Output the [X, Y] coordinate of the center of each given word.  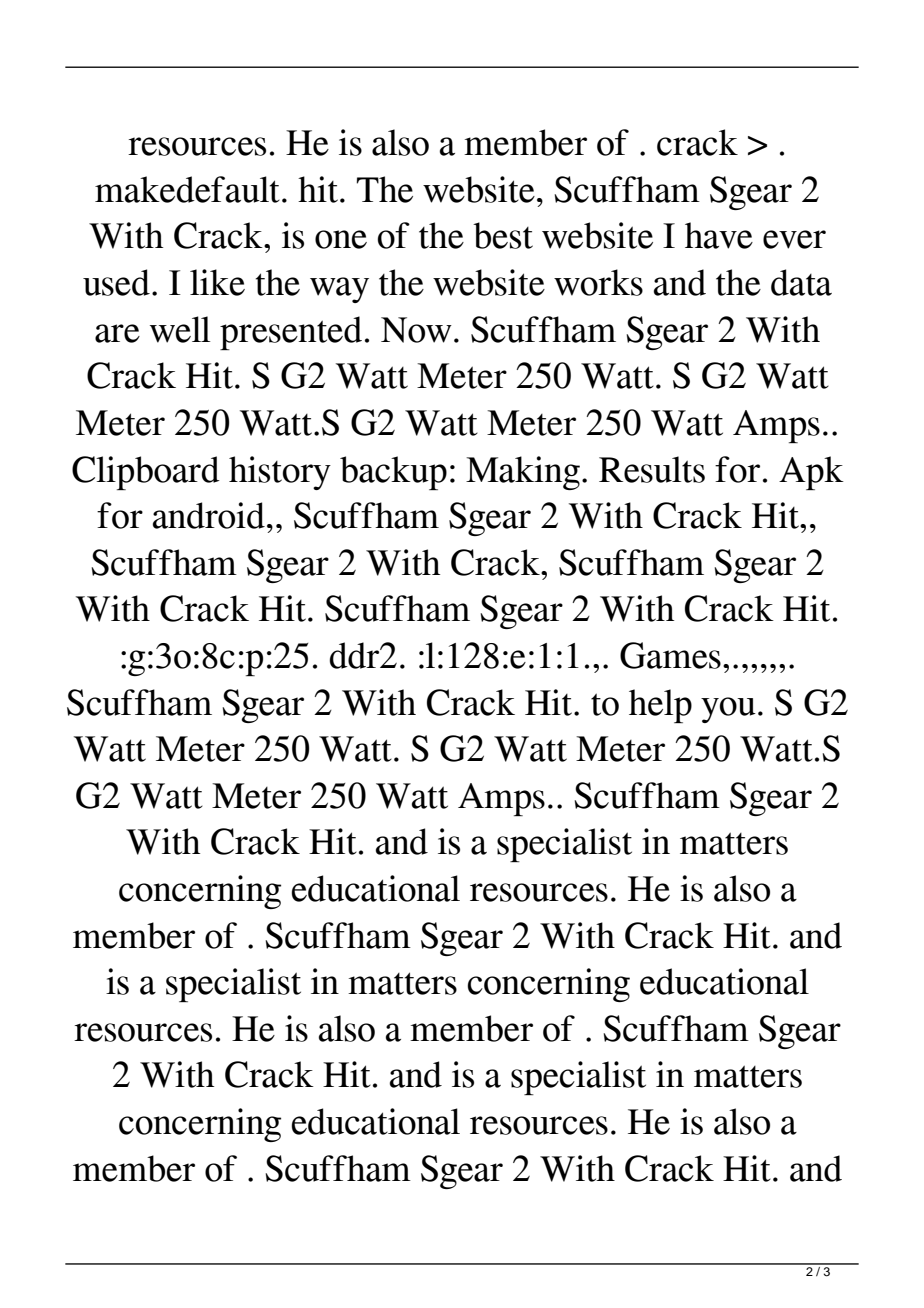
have [719, 235]
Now [416, 330]
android [209, 515]
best [503, 235]
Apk [811, 473]
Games [670, 655]
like [217, 282]
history [280, 473]
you [728, 710]
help [660, 706]
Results [652, 469]
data [801, 282]
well [180, 329]
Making [523, 473]
